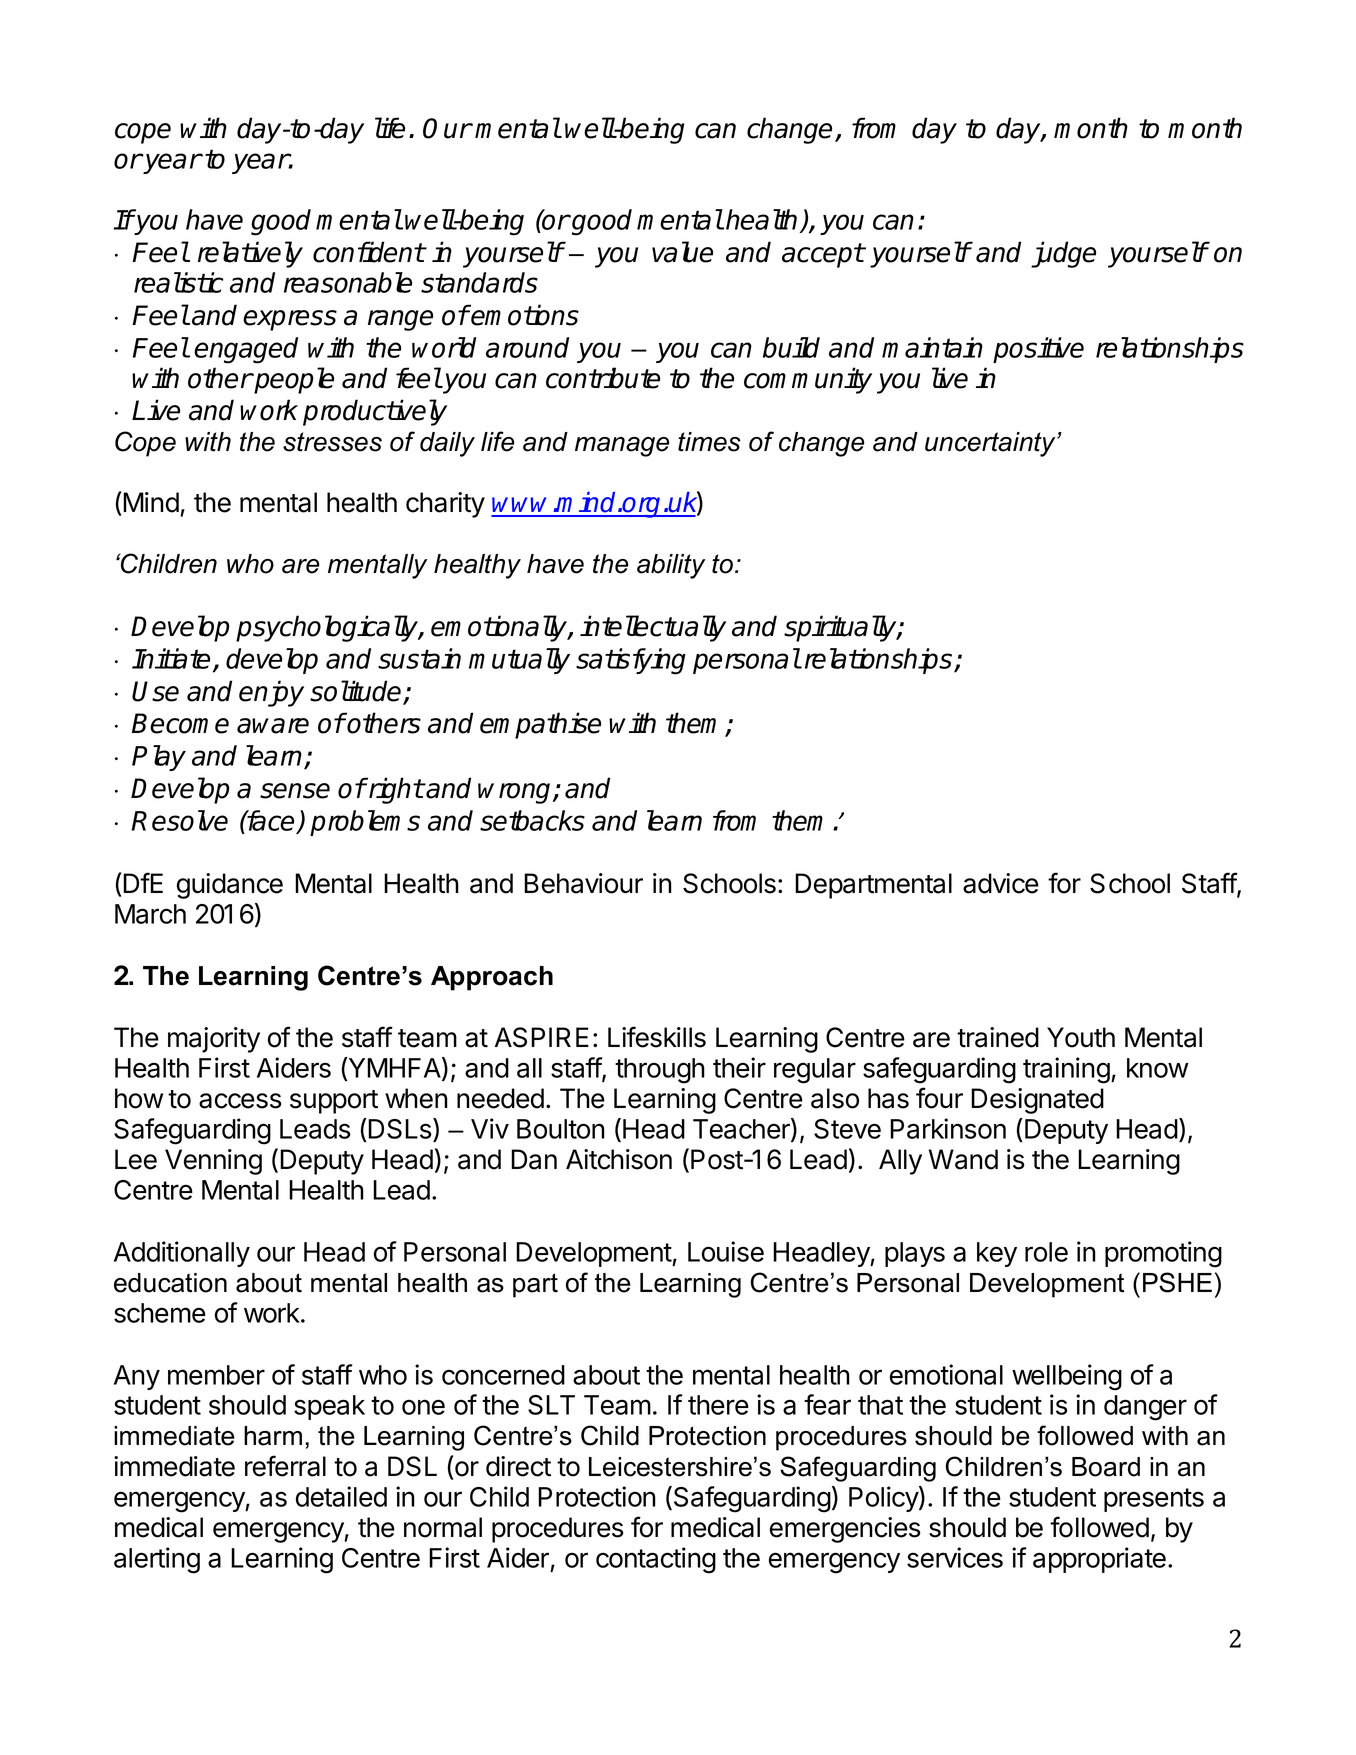  What do you see at coordinates (1063, 254) in the image?
I see `judge` at bounding box center [1063, 254].
